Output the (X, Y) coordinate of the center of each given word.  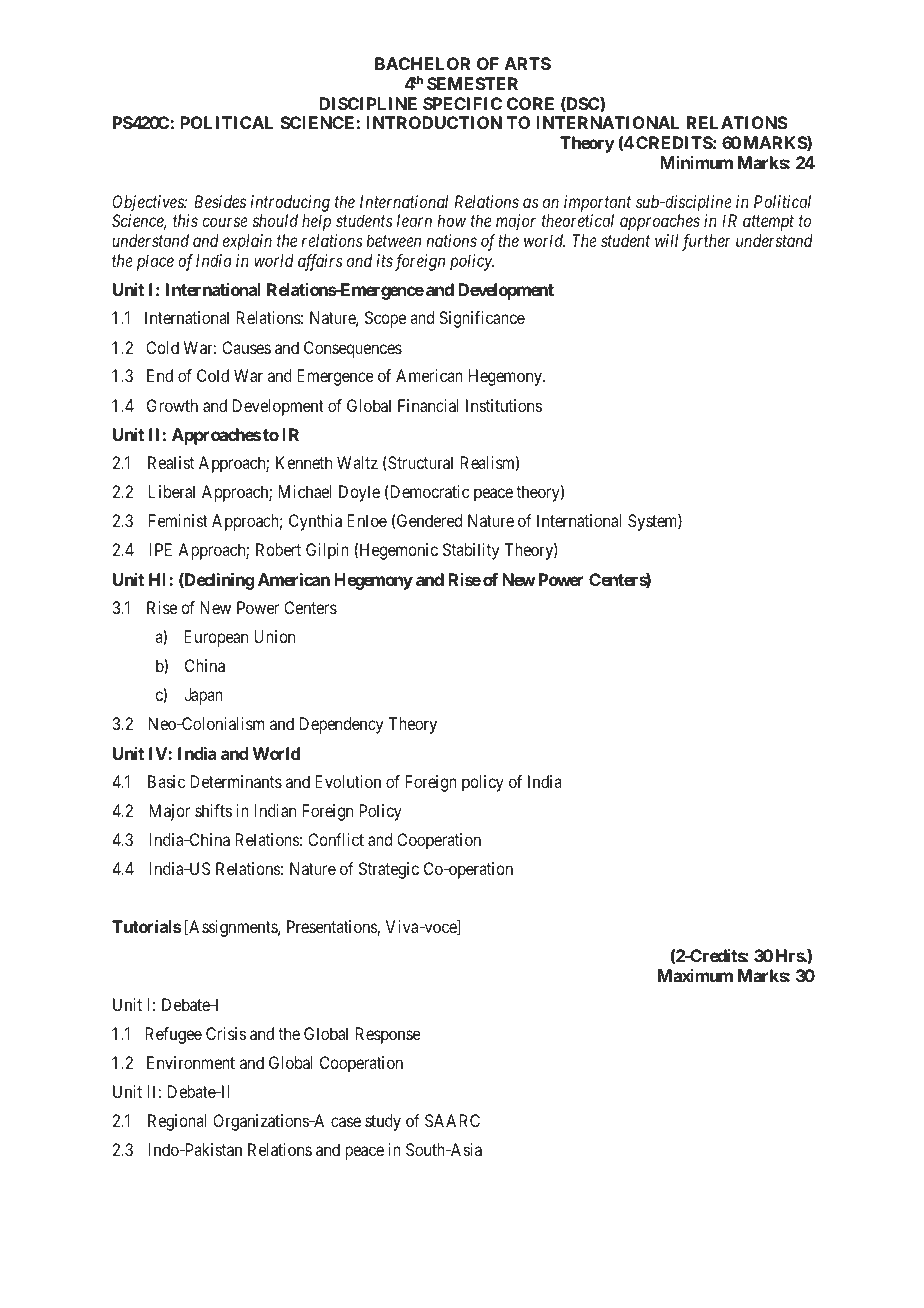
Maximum (695, 975)
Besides (220, 201)
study (383, 1122)
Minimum (696, 162)
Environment (191, 1062)
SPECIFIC (462, 103)
